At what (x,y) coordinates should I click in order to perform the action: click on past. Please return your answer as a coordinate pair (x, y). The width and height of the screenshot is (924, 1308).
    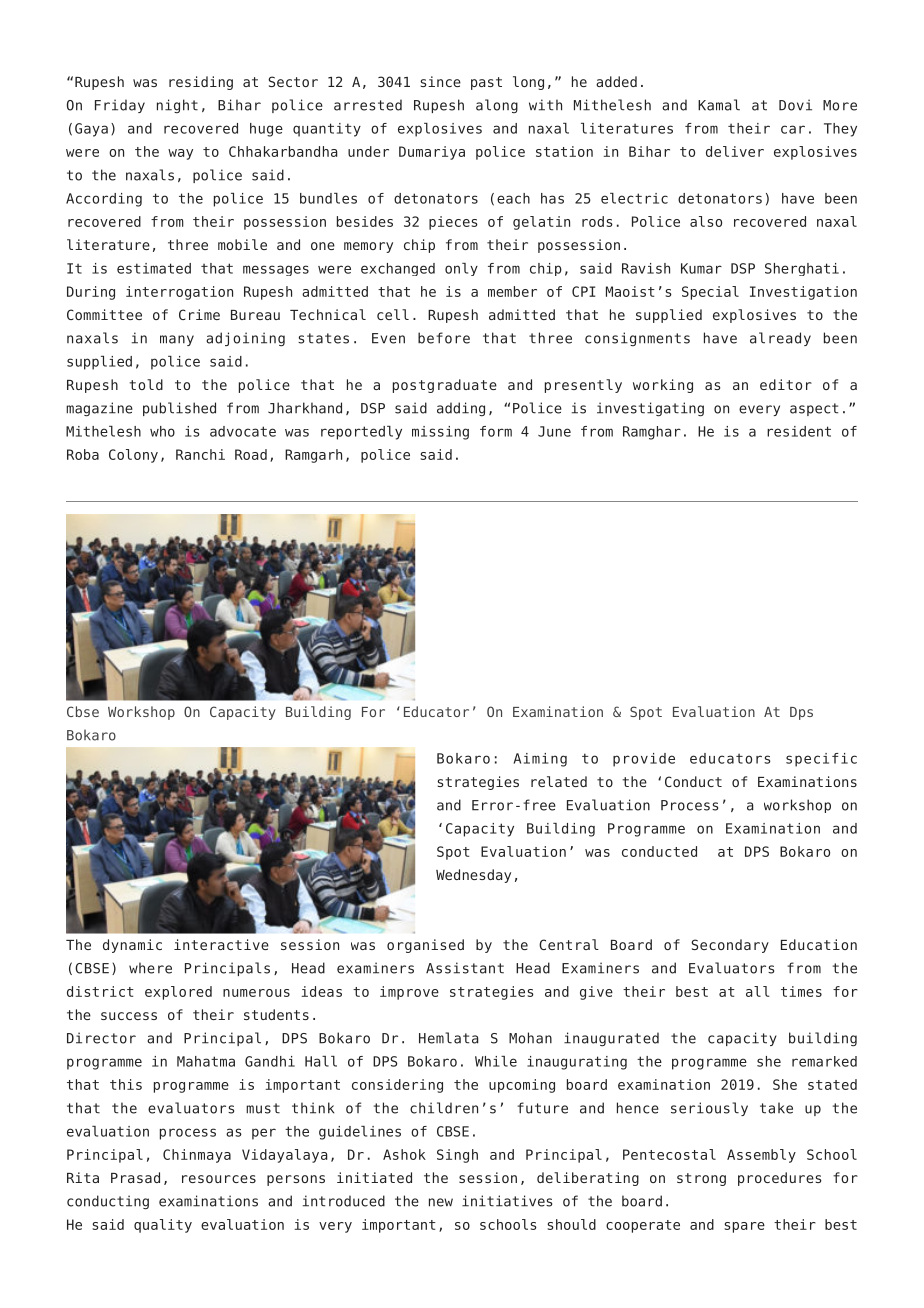
    Looking at the image, I should click on (486, 83).
